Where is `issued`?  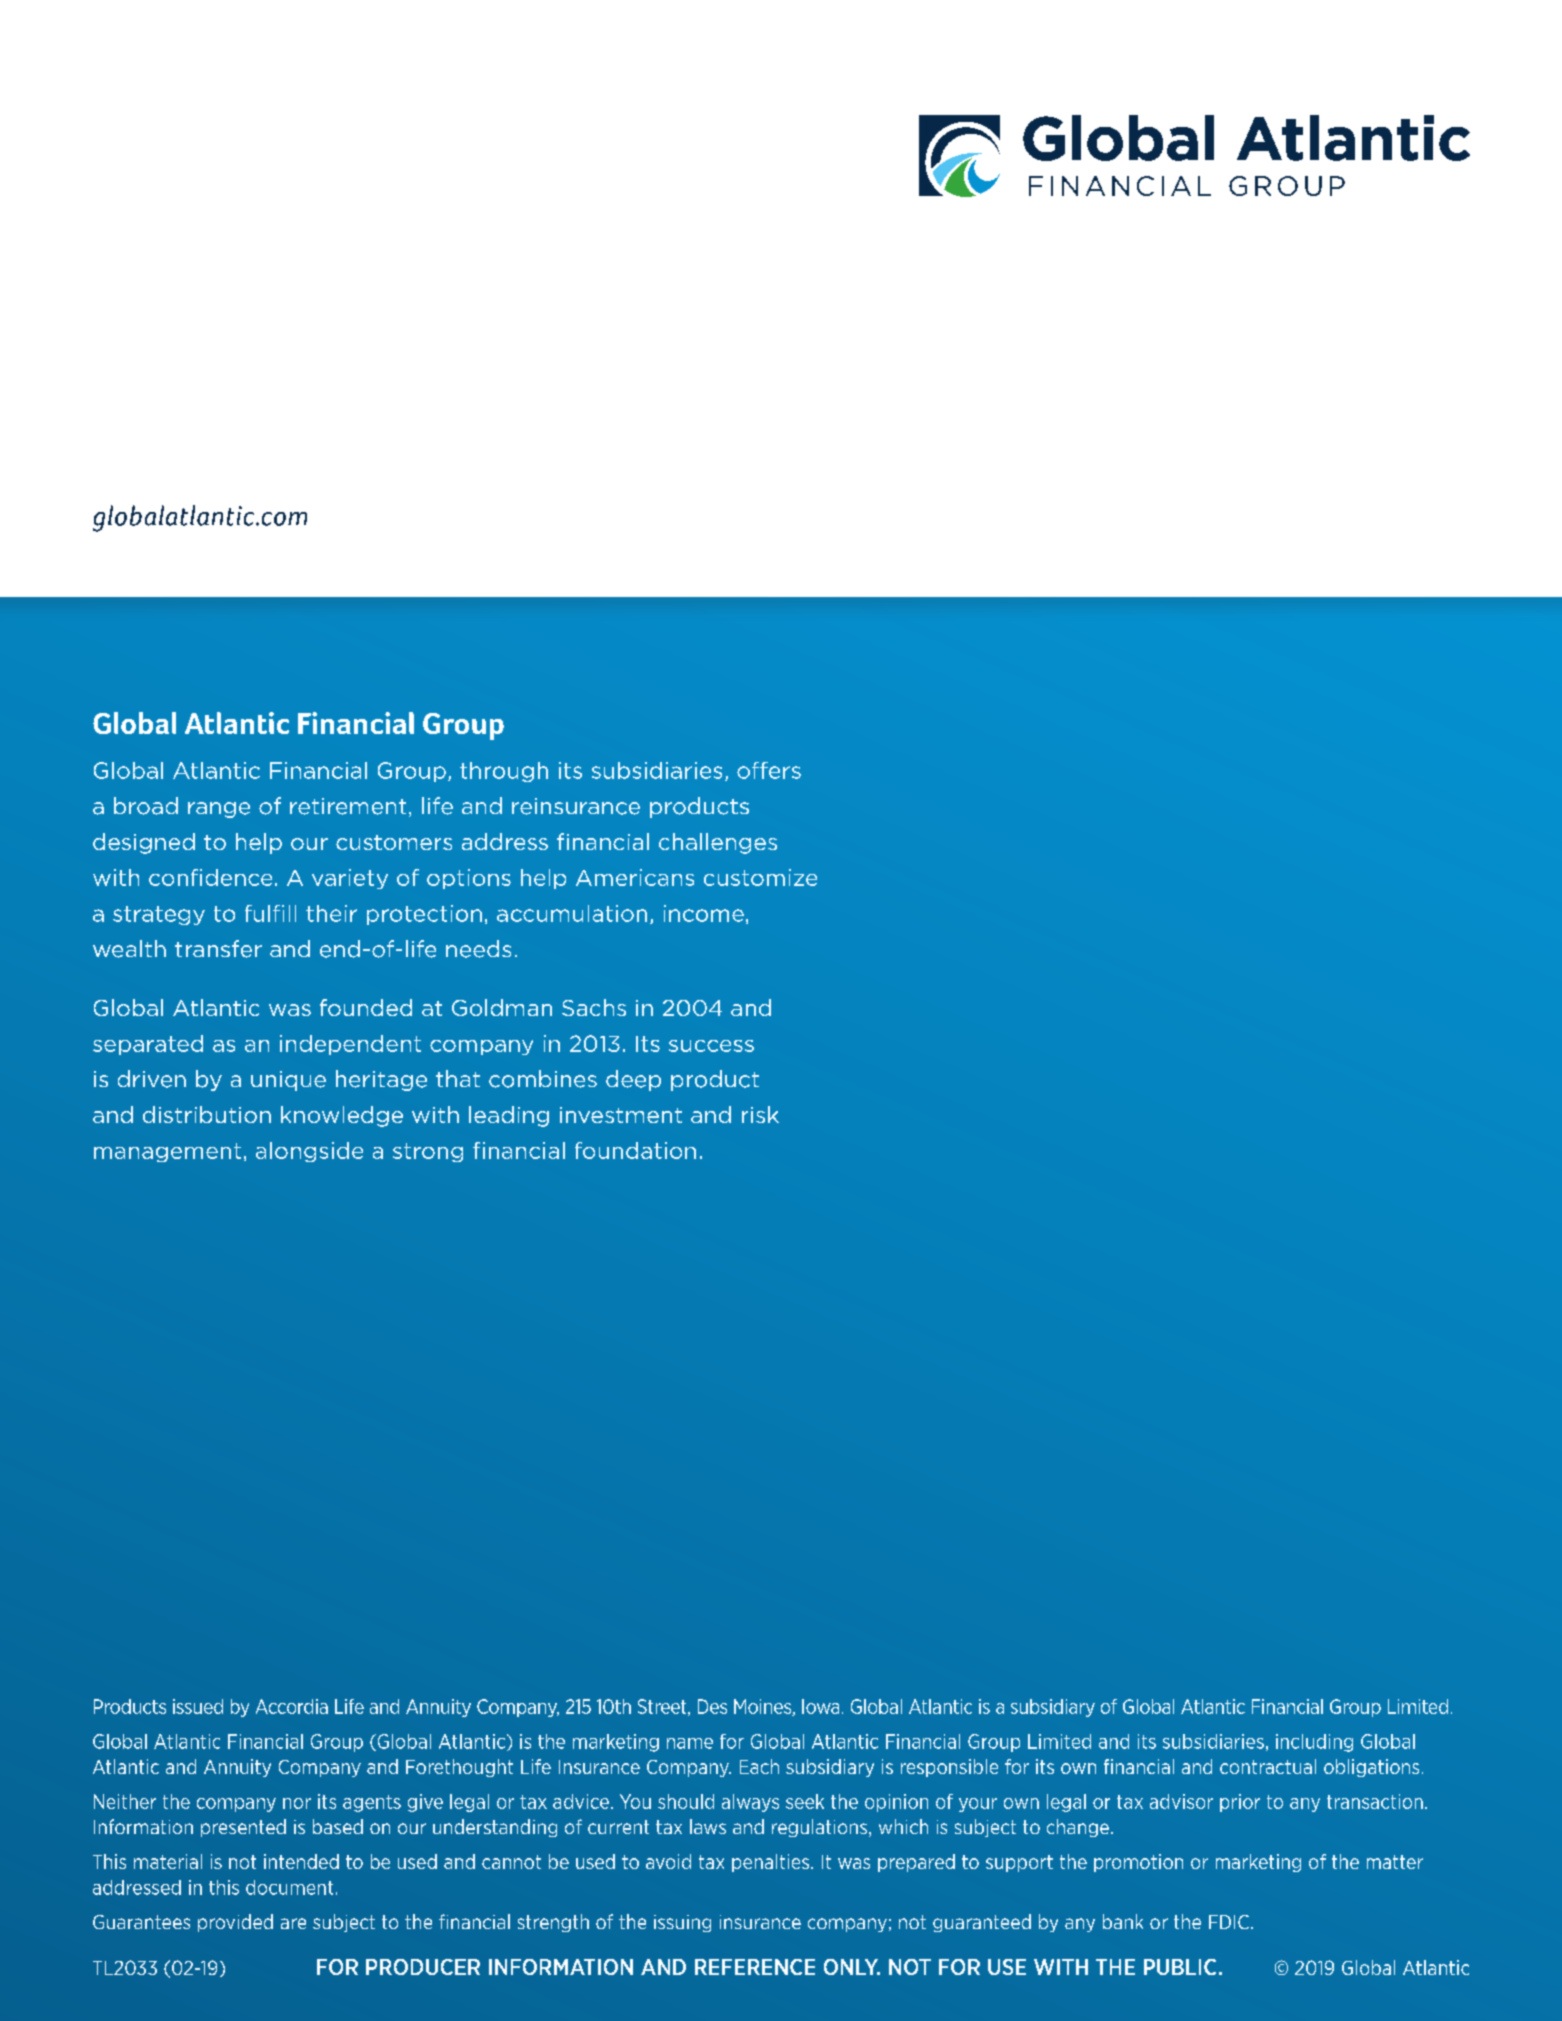 issued is located at coordinates (198, 1706).
